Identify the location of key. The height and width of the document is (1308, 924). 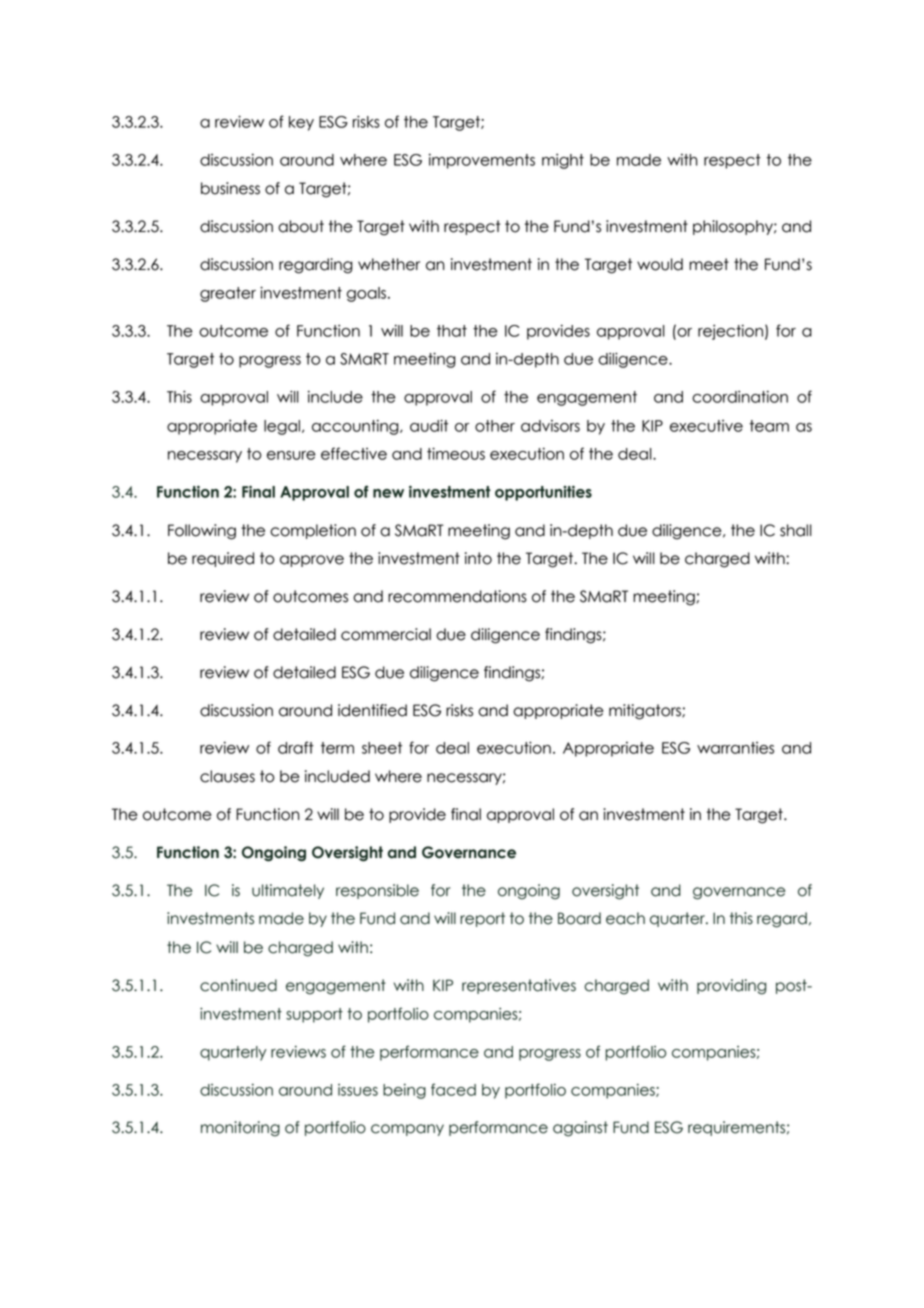
(301, 123).
